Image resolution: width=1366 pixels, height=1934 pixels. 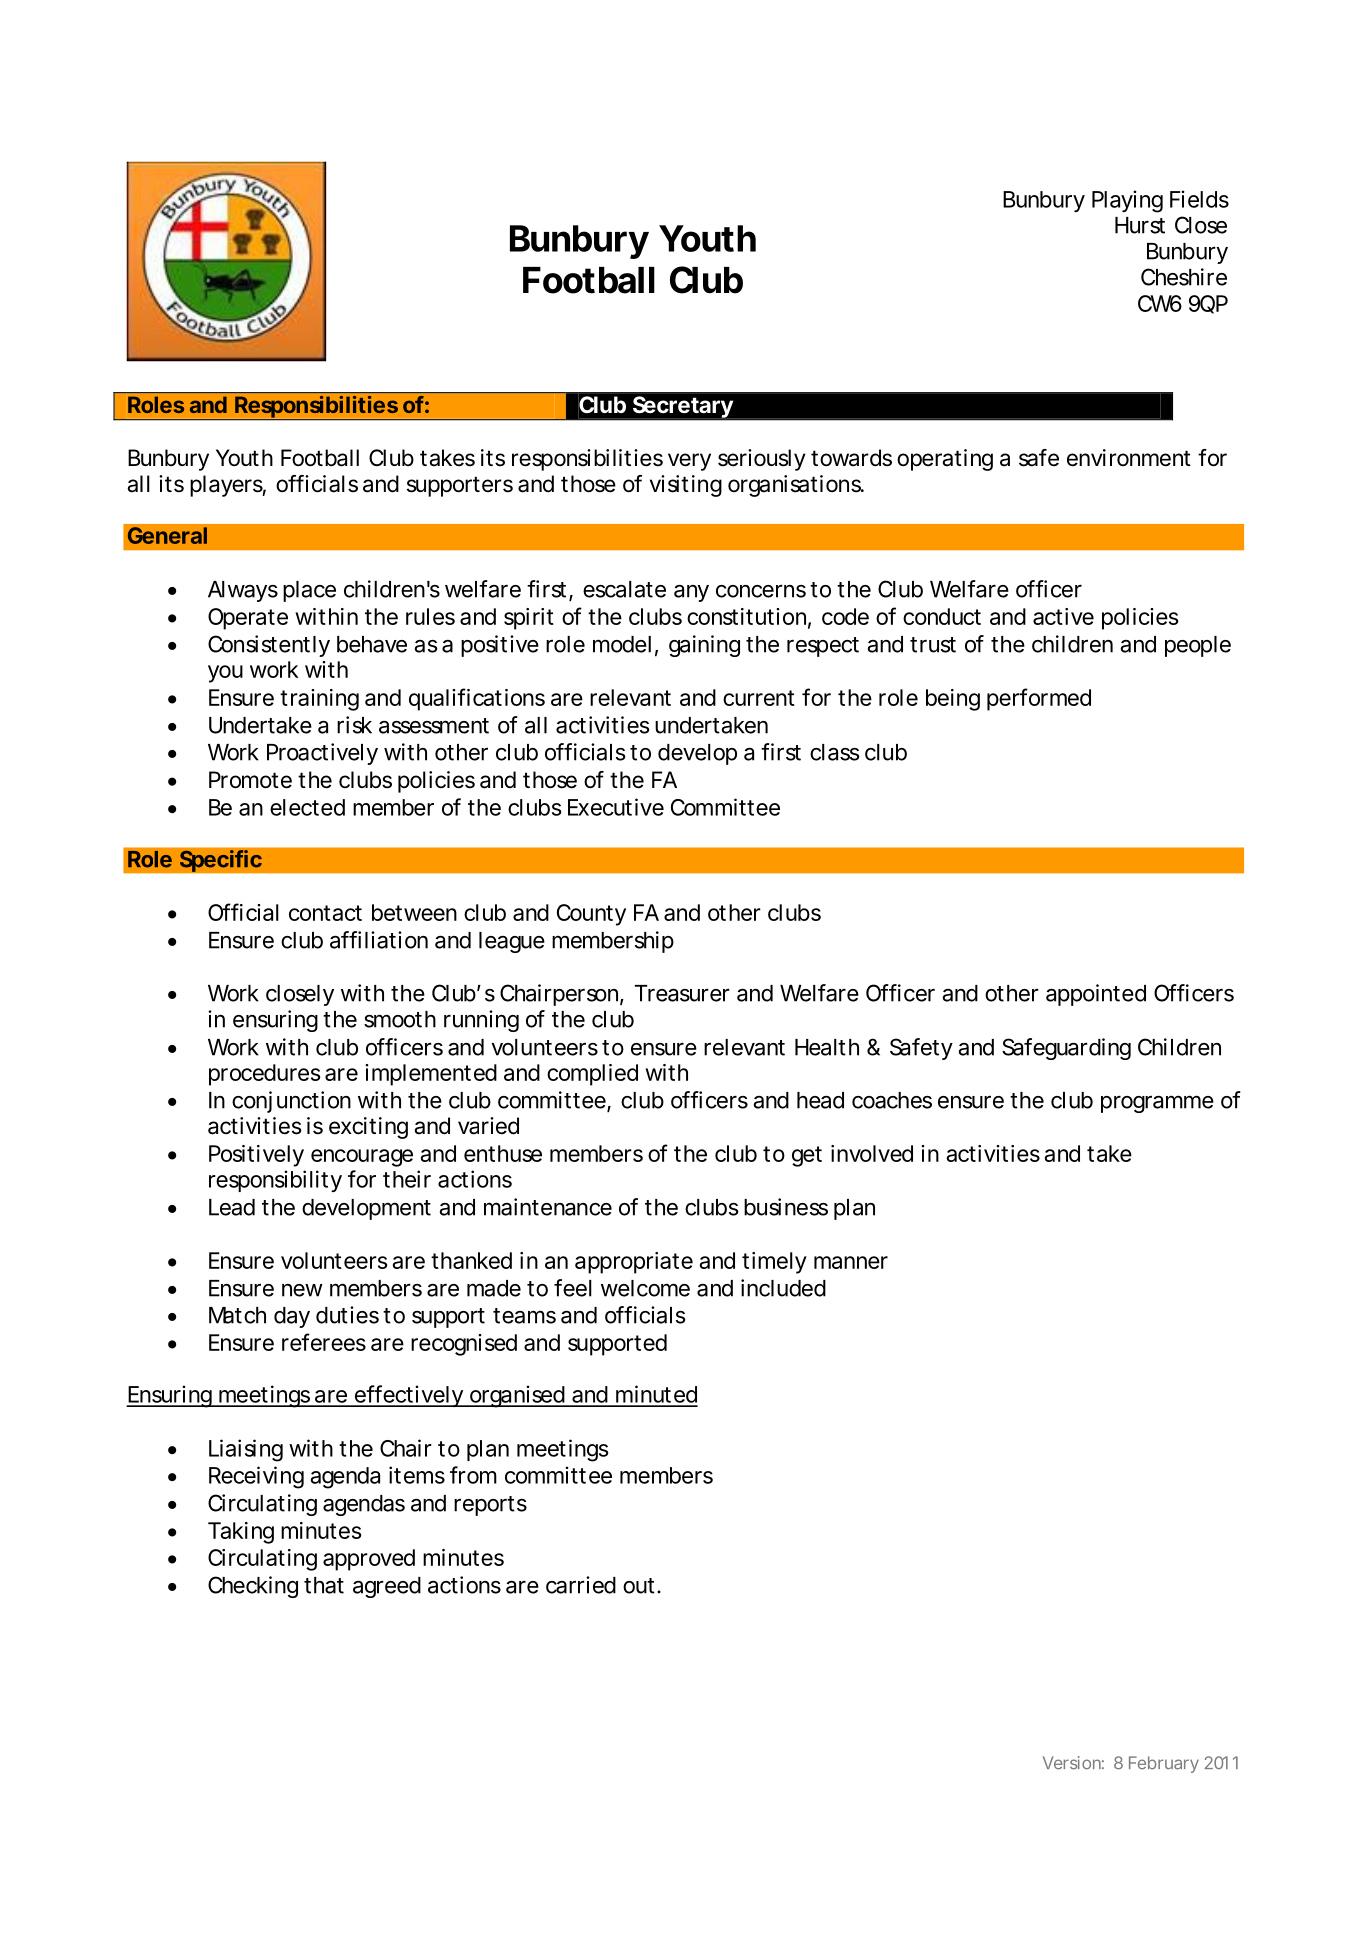 What do you see at coordinates (581, 1585) in the page?
I see `carried` at bounding box center [581, 1585].
